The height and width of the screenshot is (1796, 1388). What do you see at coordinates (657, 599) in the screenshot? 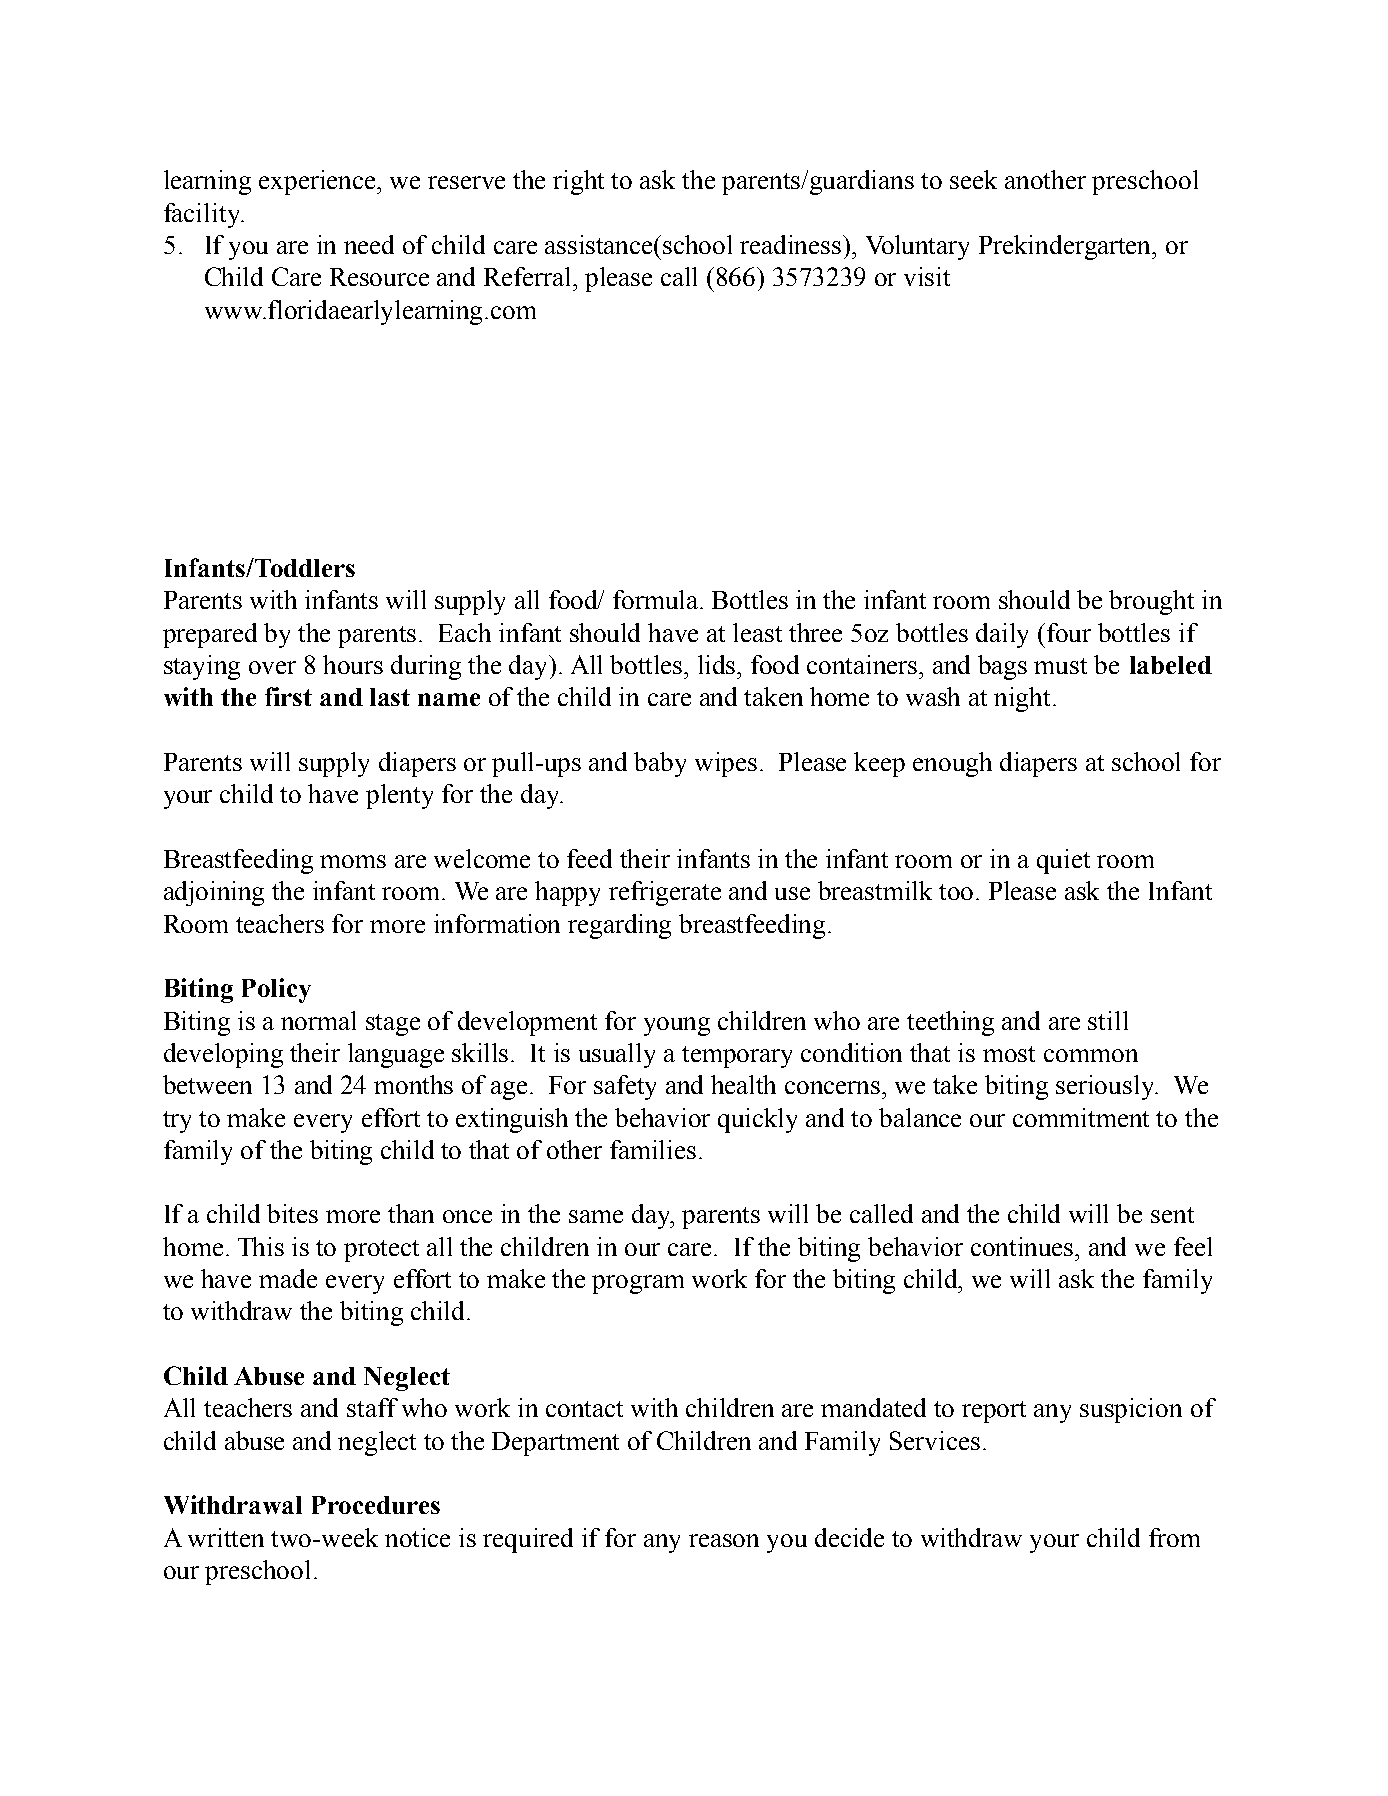
I see `formula` at bounding box center [657, 599].
